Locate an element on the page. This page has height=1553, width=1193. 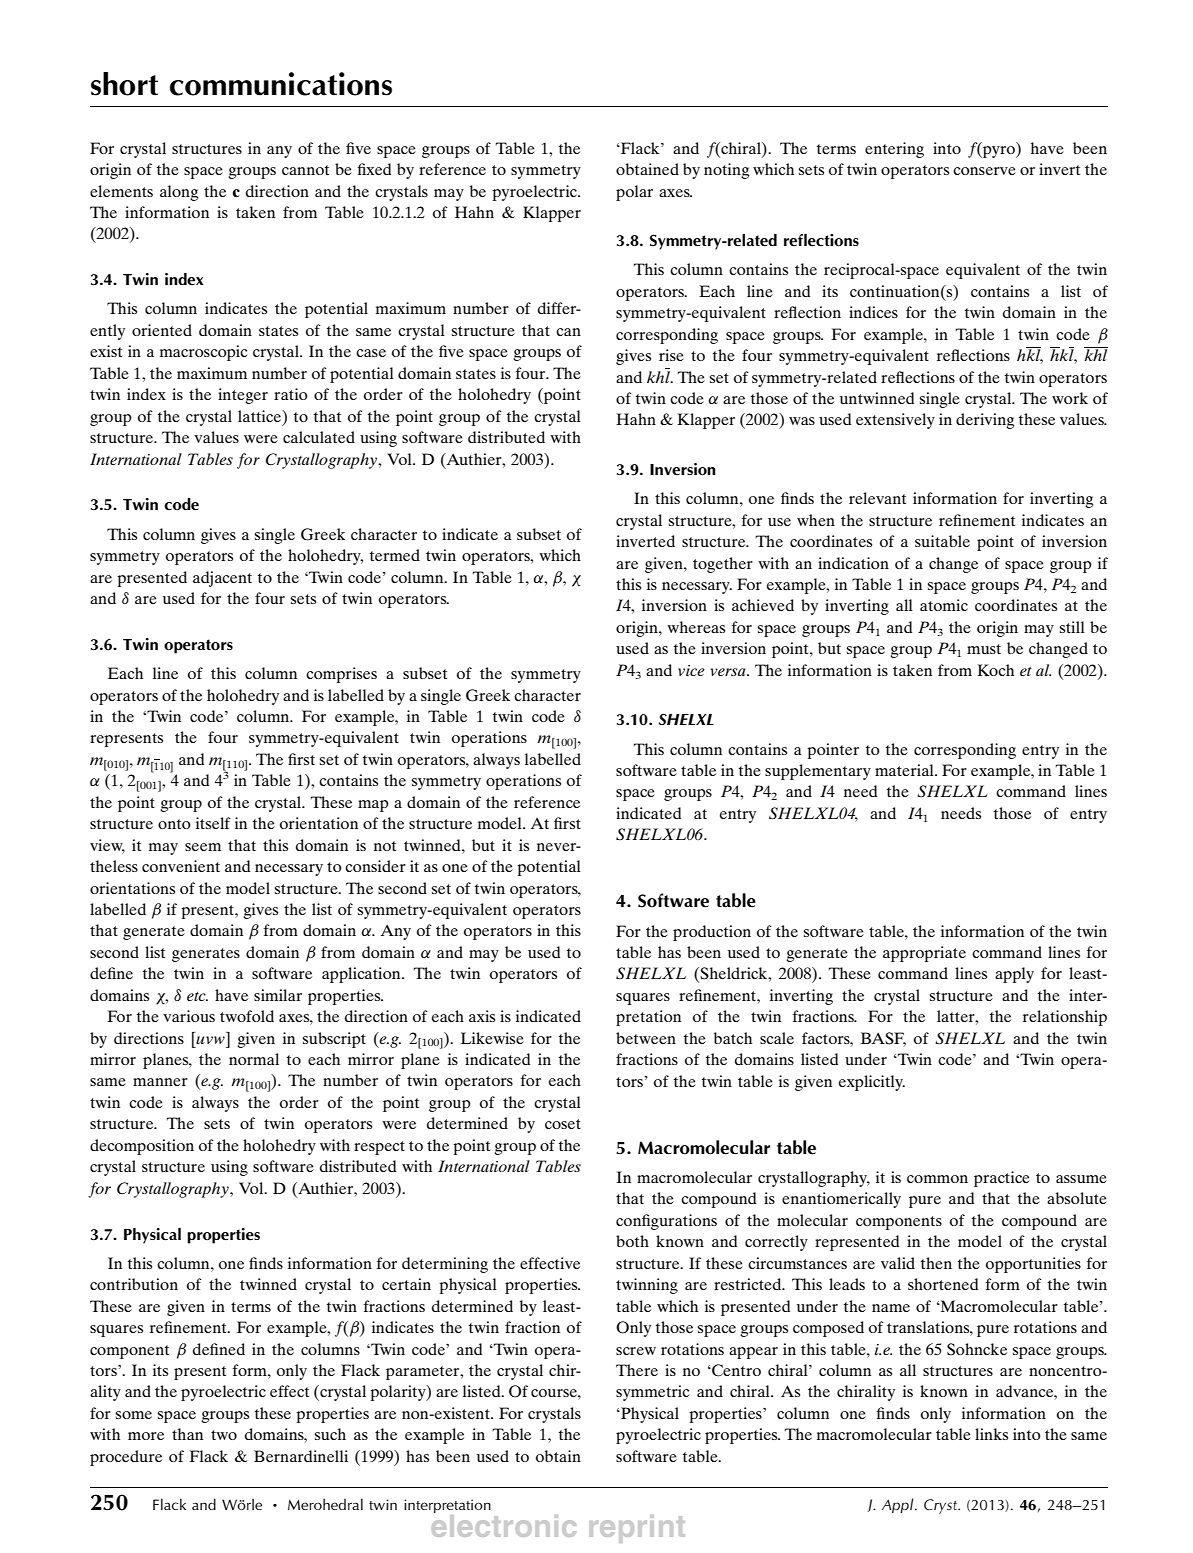
relationship is located at coordinates (1065, 1018).
